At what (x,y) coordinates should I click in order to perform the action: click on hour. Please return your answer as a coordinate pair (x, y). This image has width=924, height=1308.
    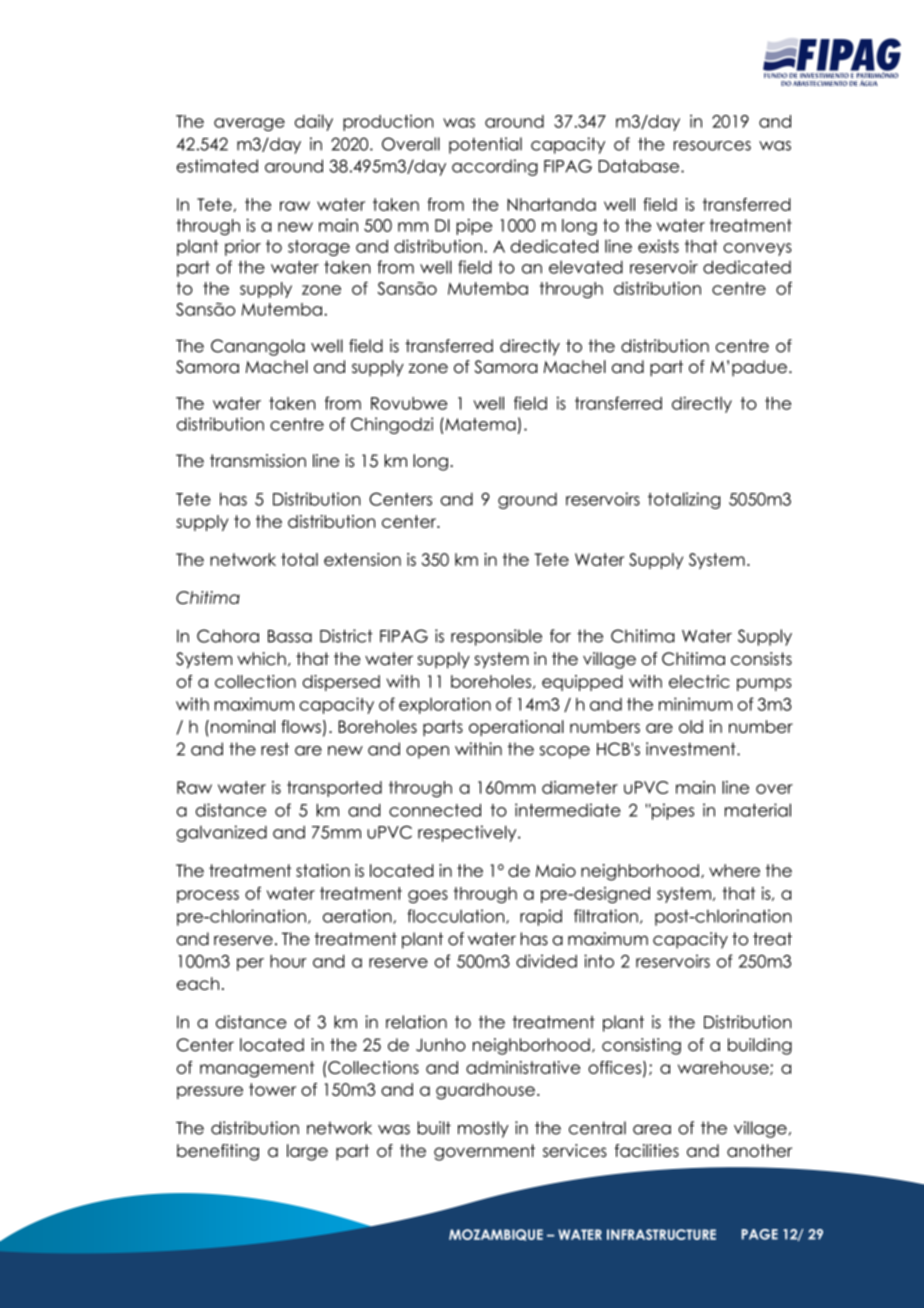
    Looking at the image, I should click on (288, 961).
